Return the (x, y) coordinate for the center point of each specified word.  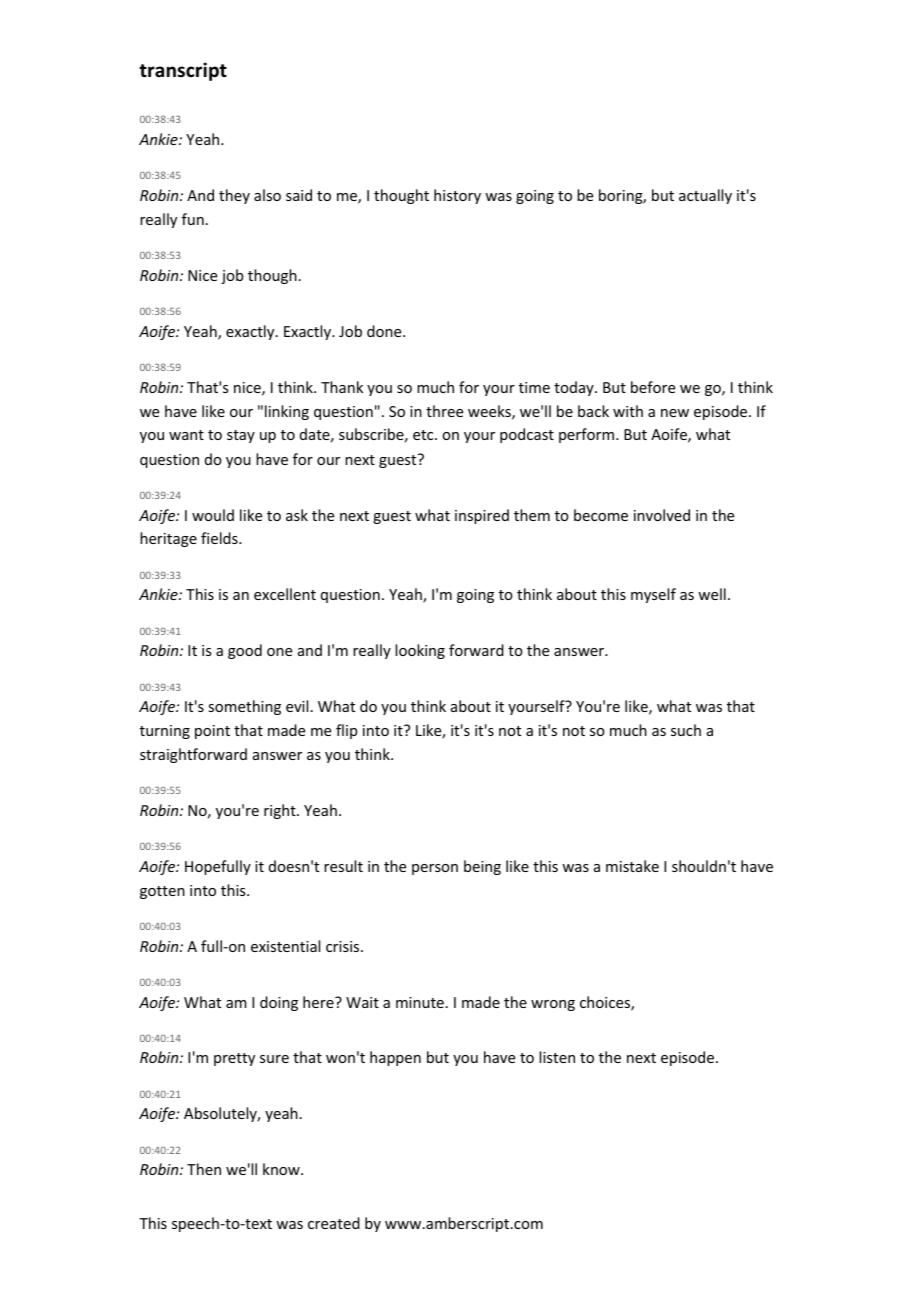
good (245, 651)
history (457, 196)
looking (420, 651)
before (653, 387)
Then (204, 1169)
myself (653, 595)
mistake (632, 866)
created (334, 1223)
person (435, 869)
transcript (183, 71)
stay (241, 436)
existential (285, 946)
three (444, 411)
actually (705, 196)
